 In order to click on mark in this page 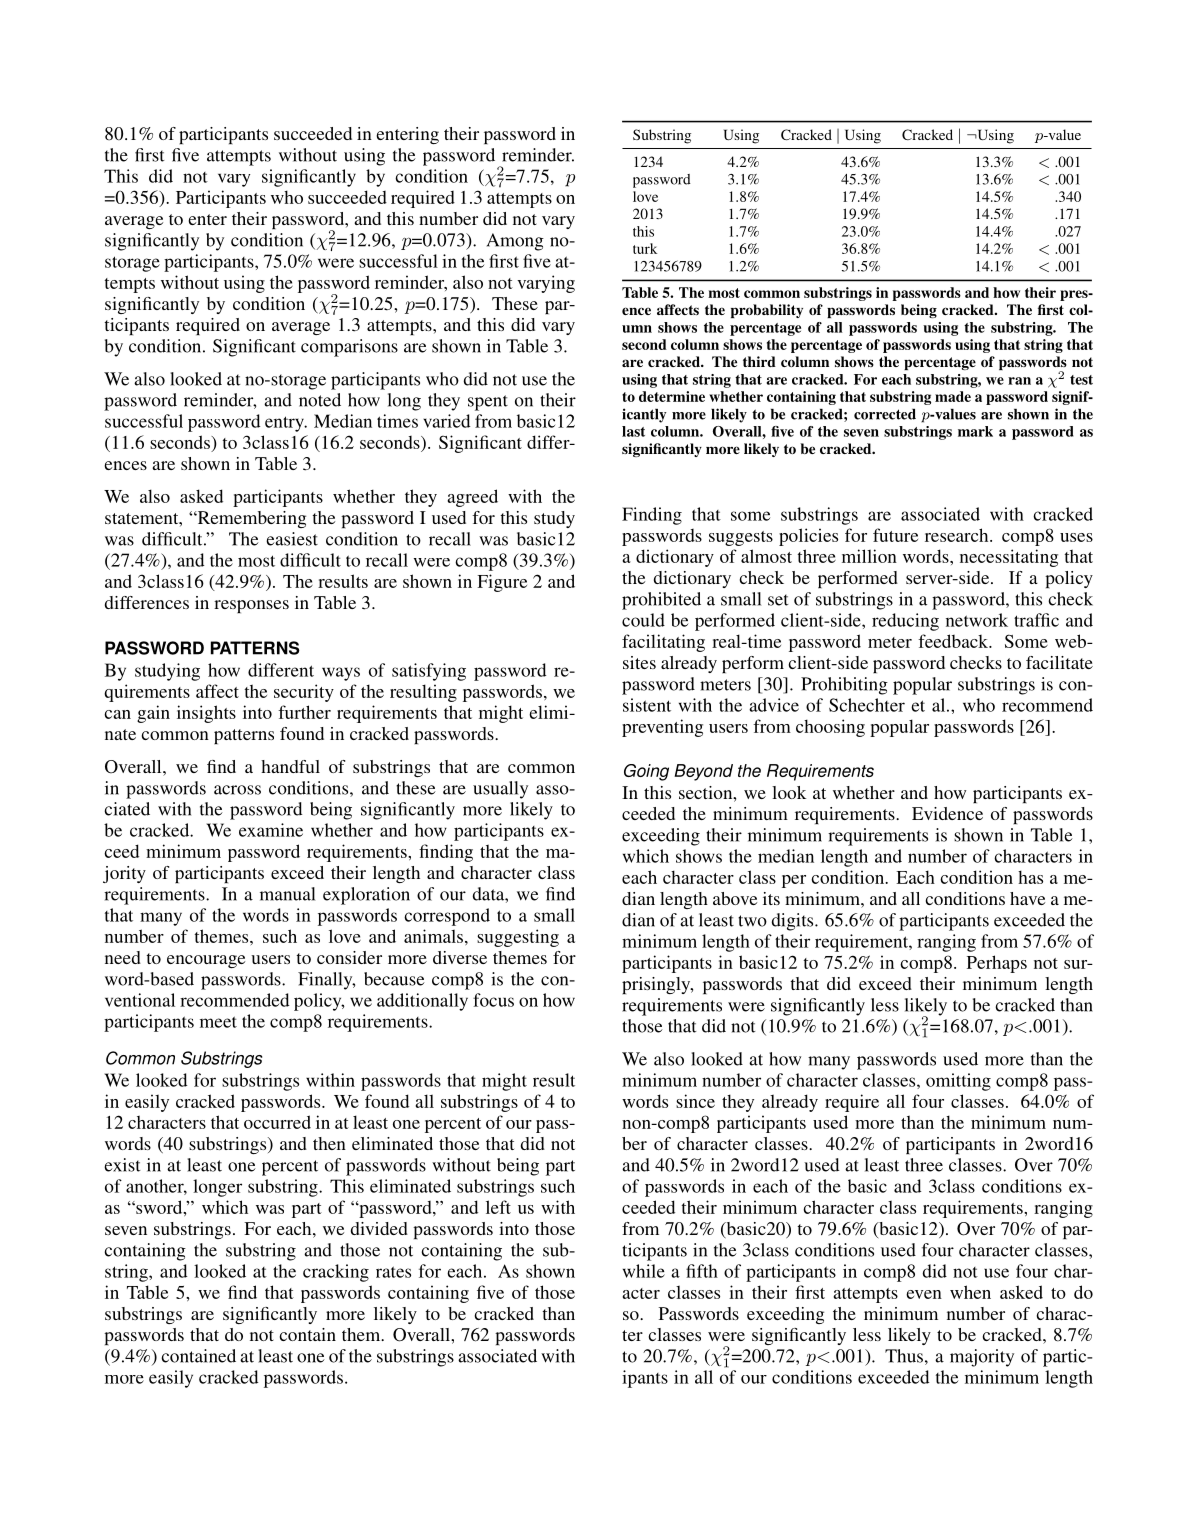, I will do `click(975, 431)`.
